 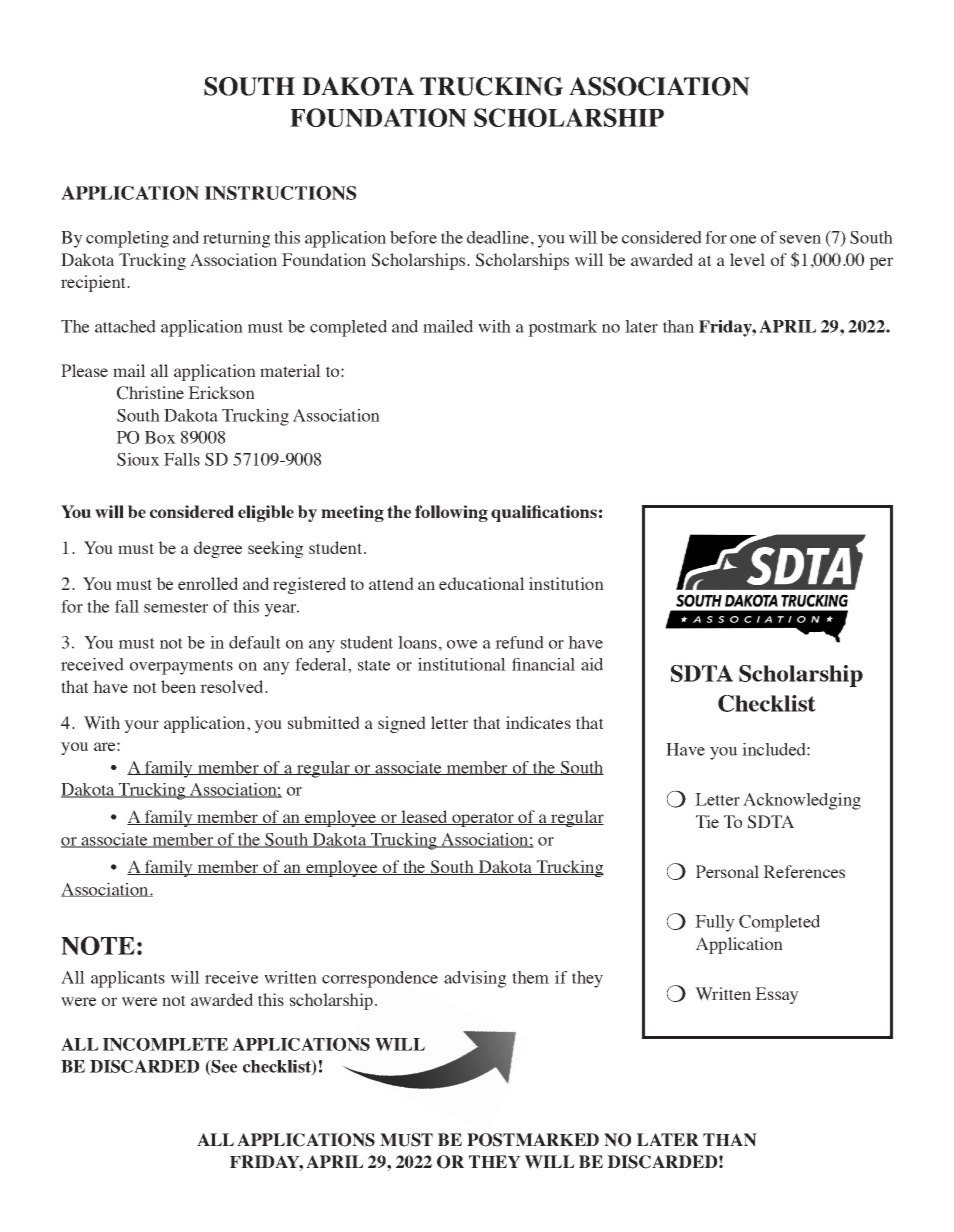 I want to click on aid, so click(x=592, y=664).
